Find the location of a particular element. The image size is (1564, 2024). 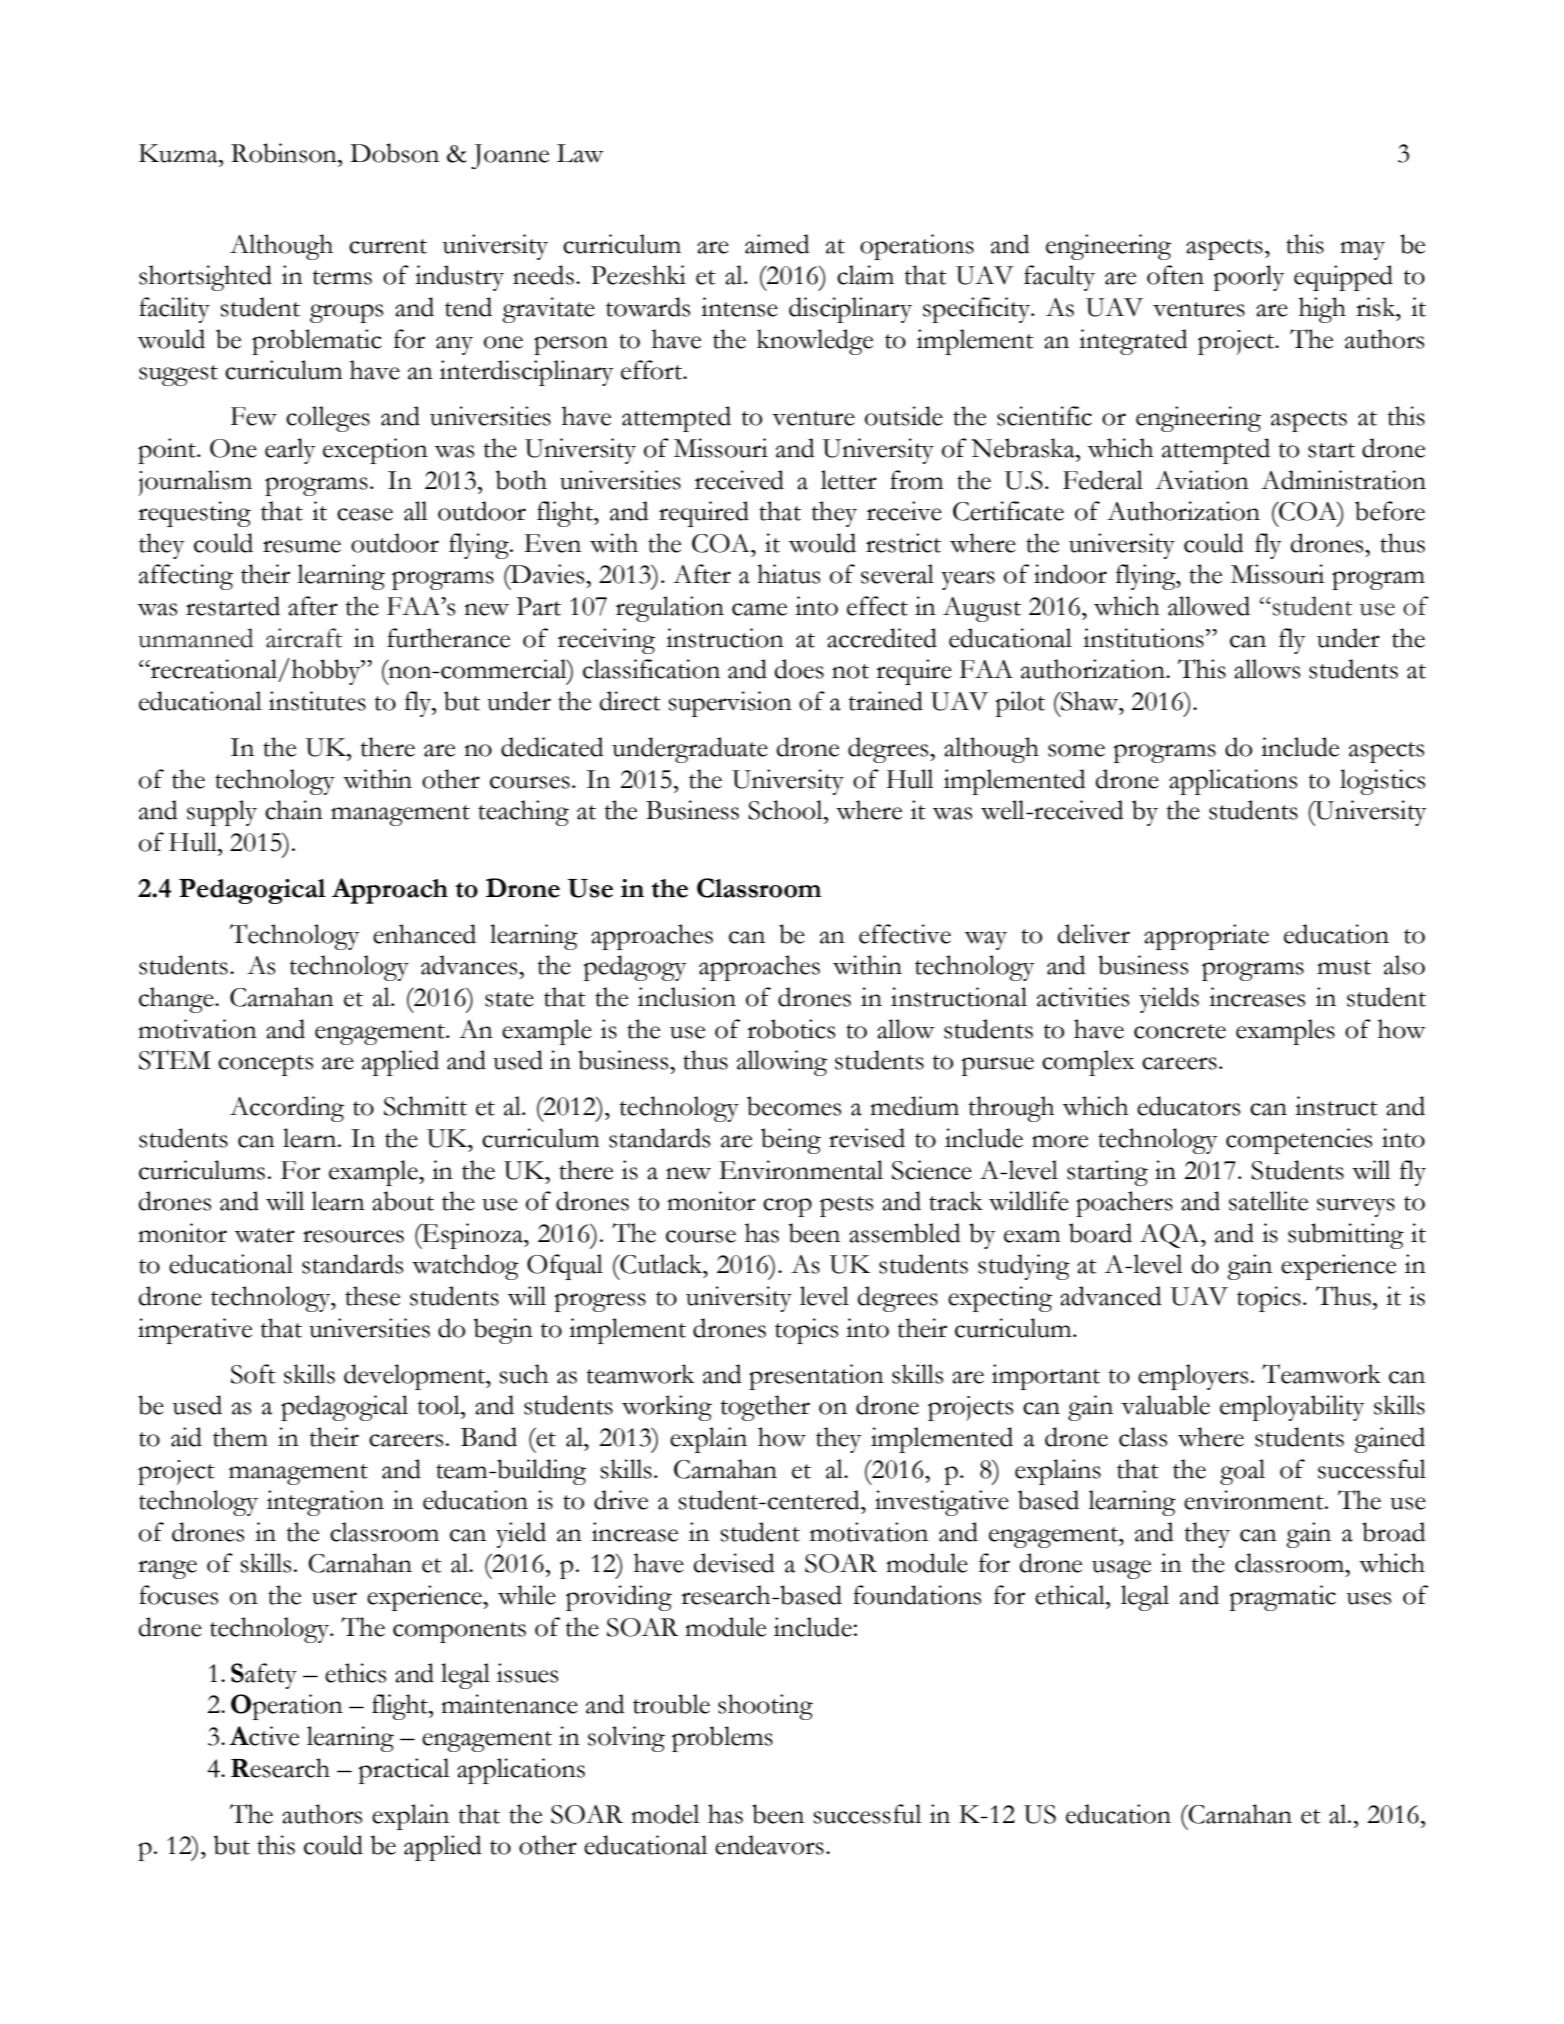

concepts is located at coordinates (265, 1065).
